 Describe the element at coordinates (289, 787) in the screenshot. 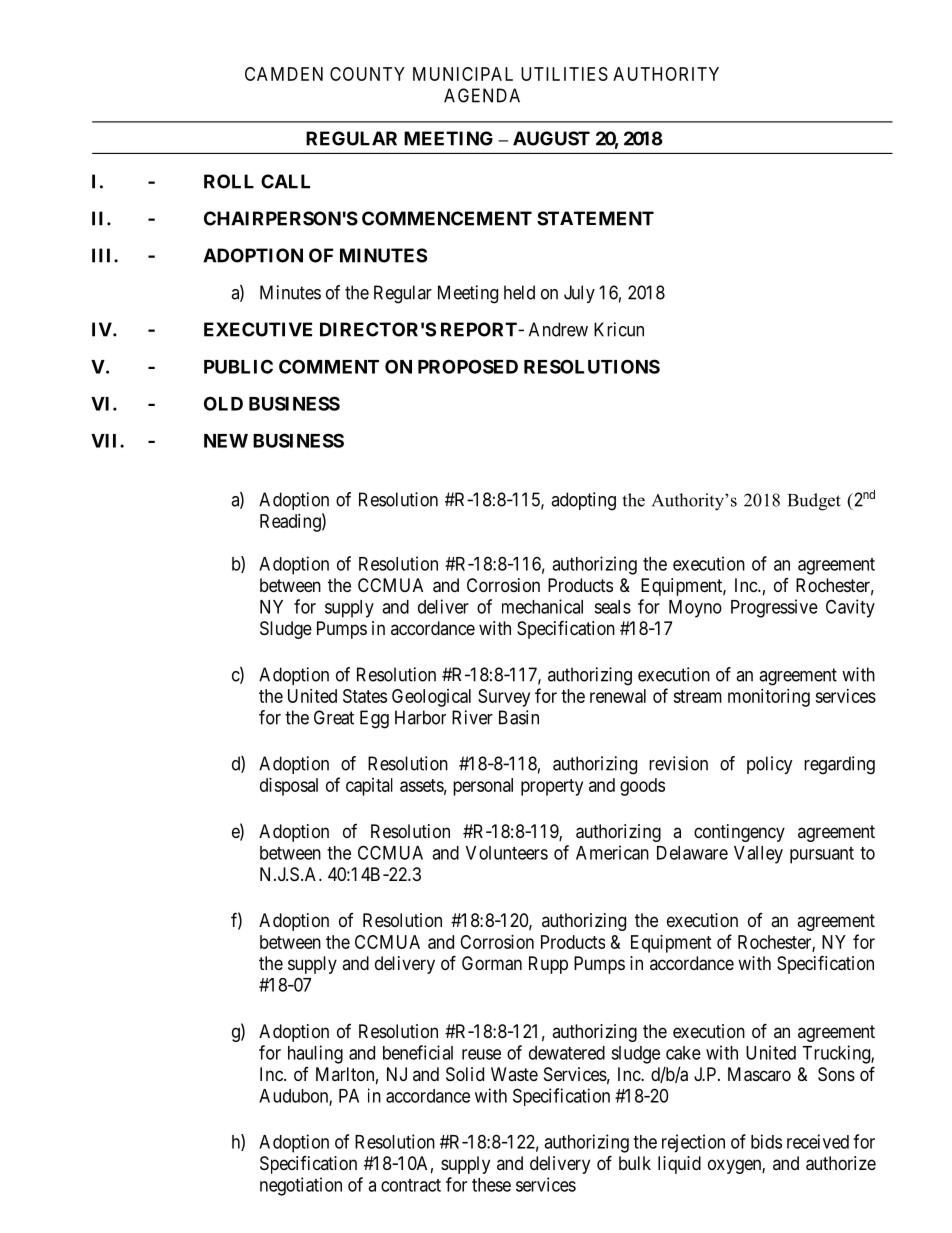

I see `disposal` at that location.
